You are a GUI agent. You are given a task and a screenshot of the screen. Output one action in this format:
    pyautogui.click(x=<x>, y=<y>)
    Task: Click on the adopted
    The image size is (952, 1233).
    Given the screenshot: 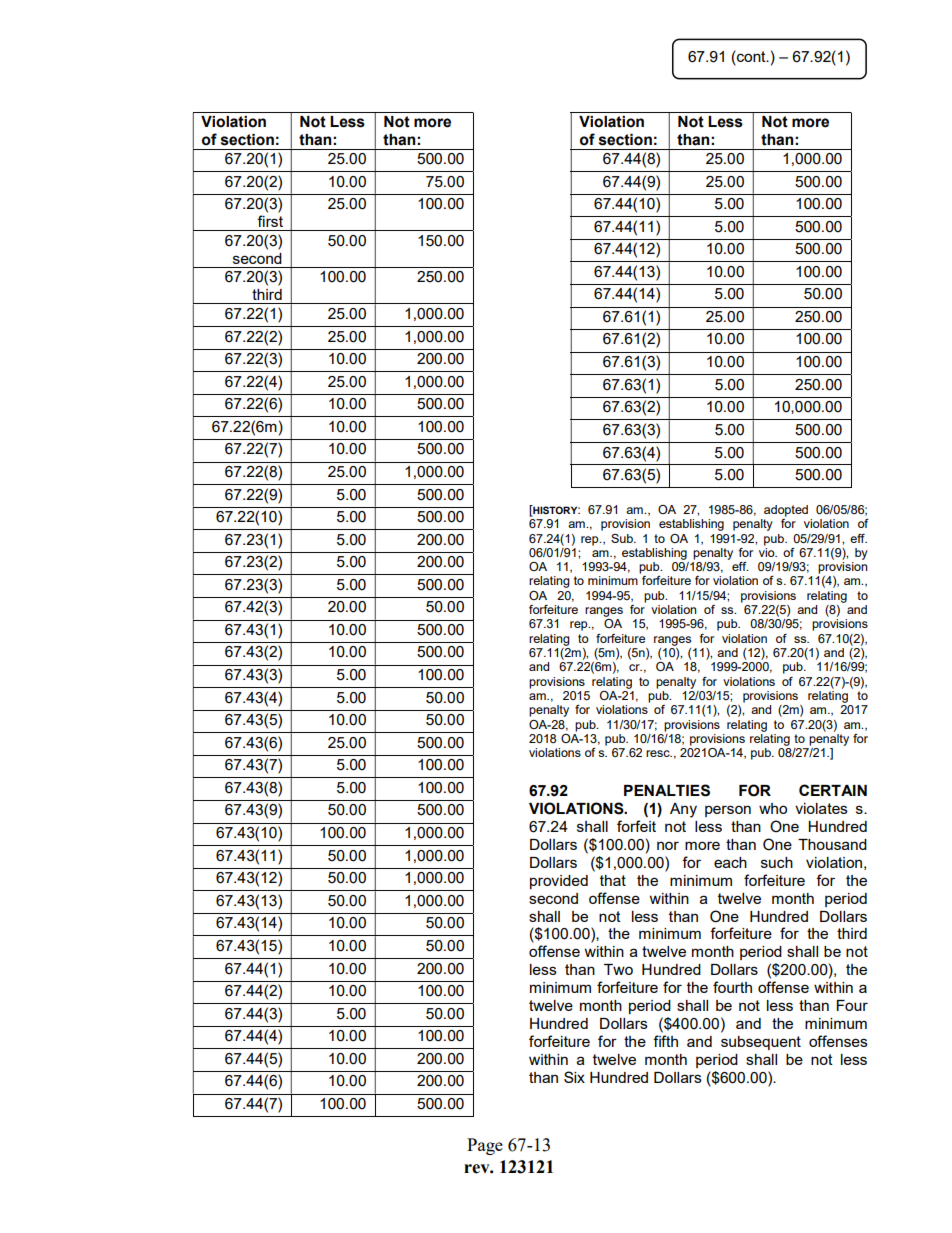 What is the action you would take?
    pyautogui.click(x=786, y=511)
